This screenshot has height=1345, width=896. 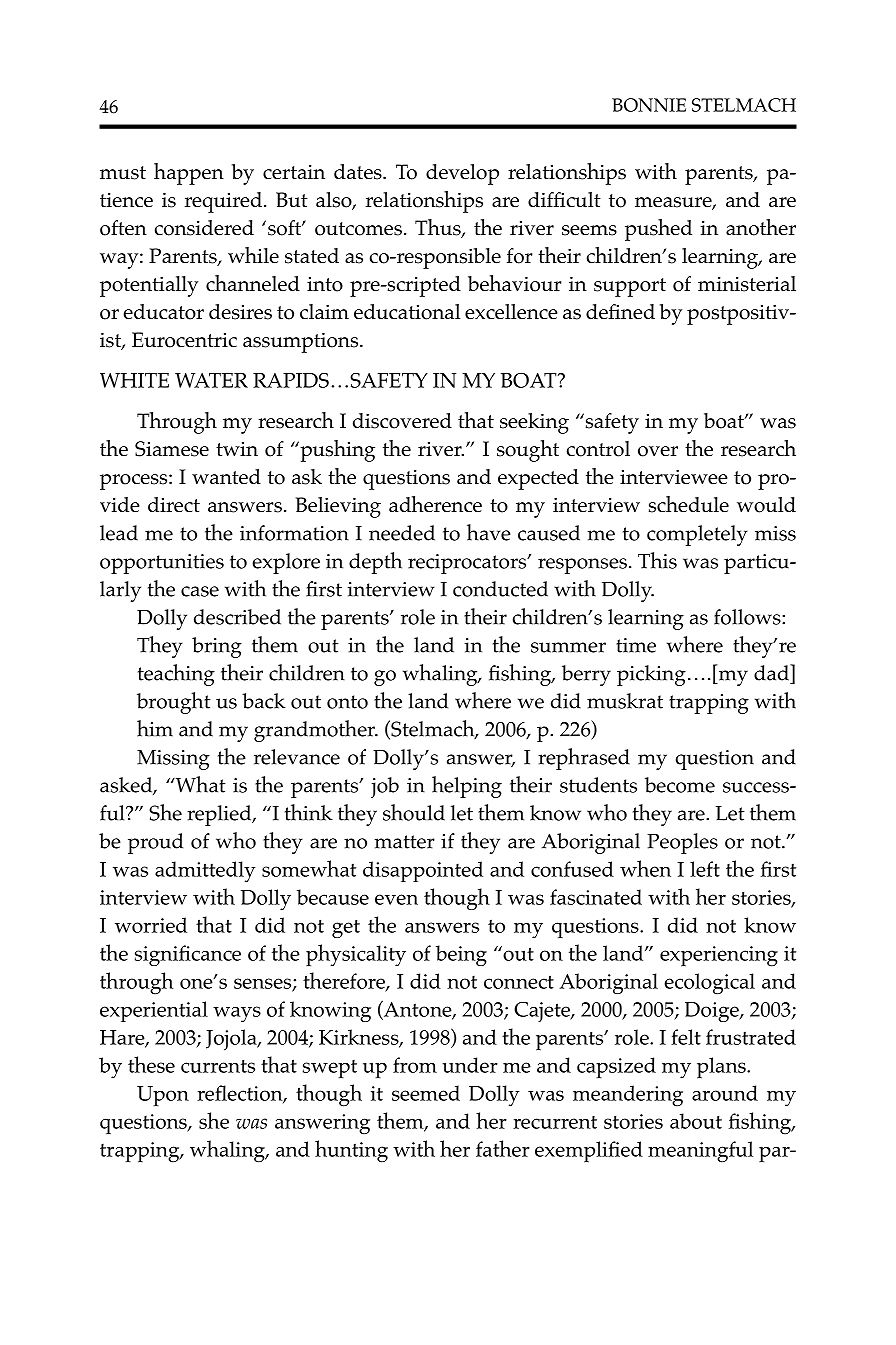 What do you see at coordinates (205, 871) in the screenshot?
I see `admittedly` at bounding box center [205, 871].
